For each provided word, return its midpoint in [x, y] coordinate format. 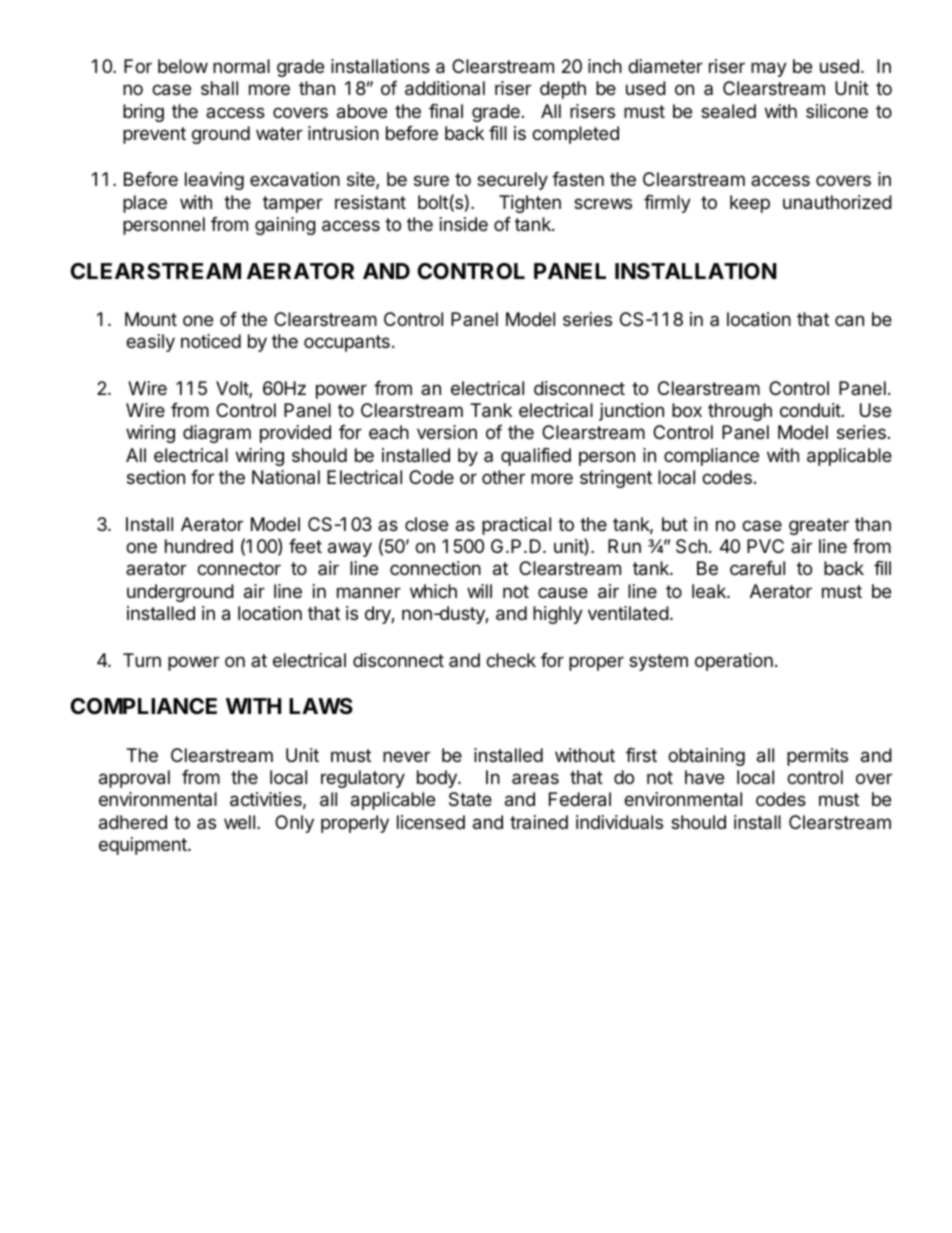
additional [445, 88]
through [740, 412]
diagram [217, 434]
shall [219, 88]
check [511, 660]
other [503, 477]
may [769, 69]
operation [734, 662]
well [239, 822]
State [470, 799]
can [849, 321]
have [704, 777]
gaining [285, 226]
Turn [142, 660]
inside [464, 224]
